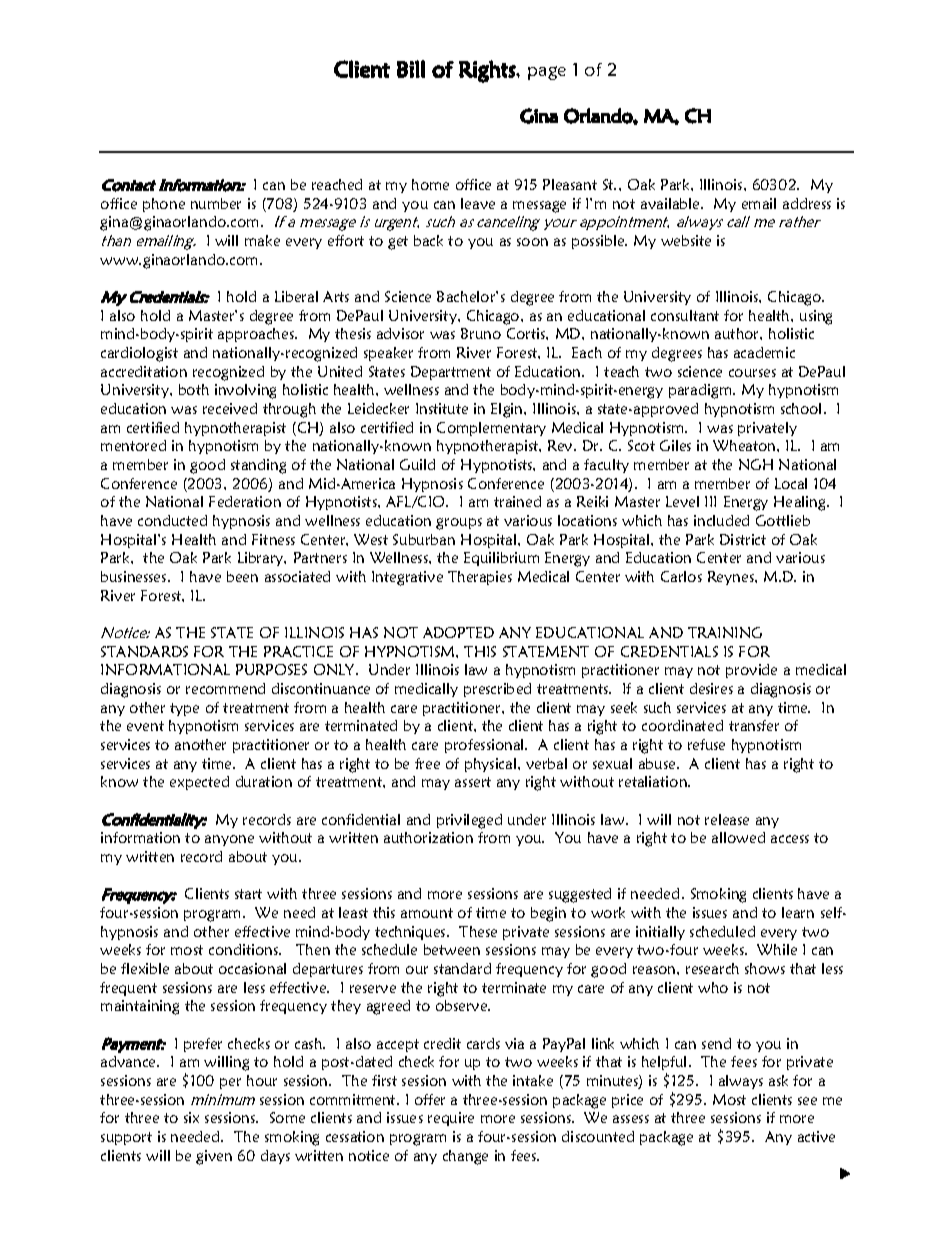 This screenshot has width=952, height=1233. Describe the element at coordinates (411, 69) in the screenshot. I see `Bill` at that location.
